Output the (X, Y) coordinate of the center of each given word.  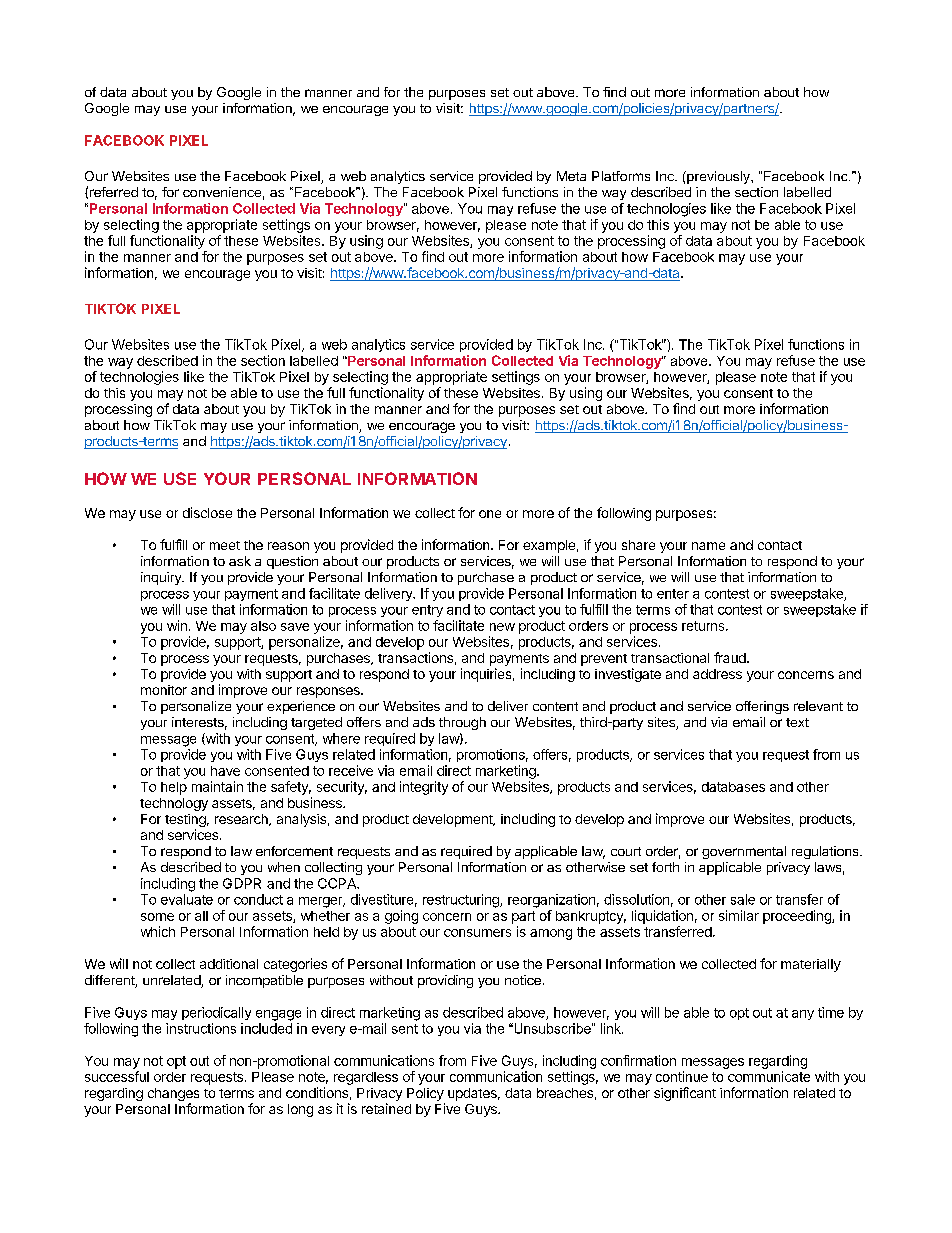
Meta (571, 176)
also (263, 626)
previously (718, 177)
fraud (731, 657)
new (502, 627)
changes (173, 1094)
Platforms (621, 176)
